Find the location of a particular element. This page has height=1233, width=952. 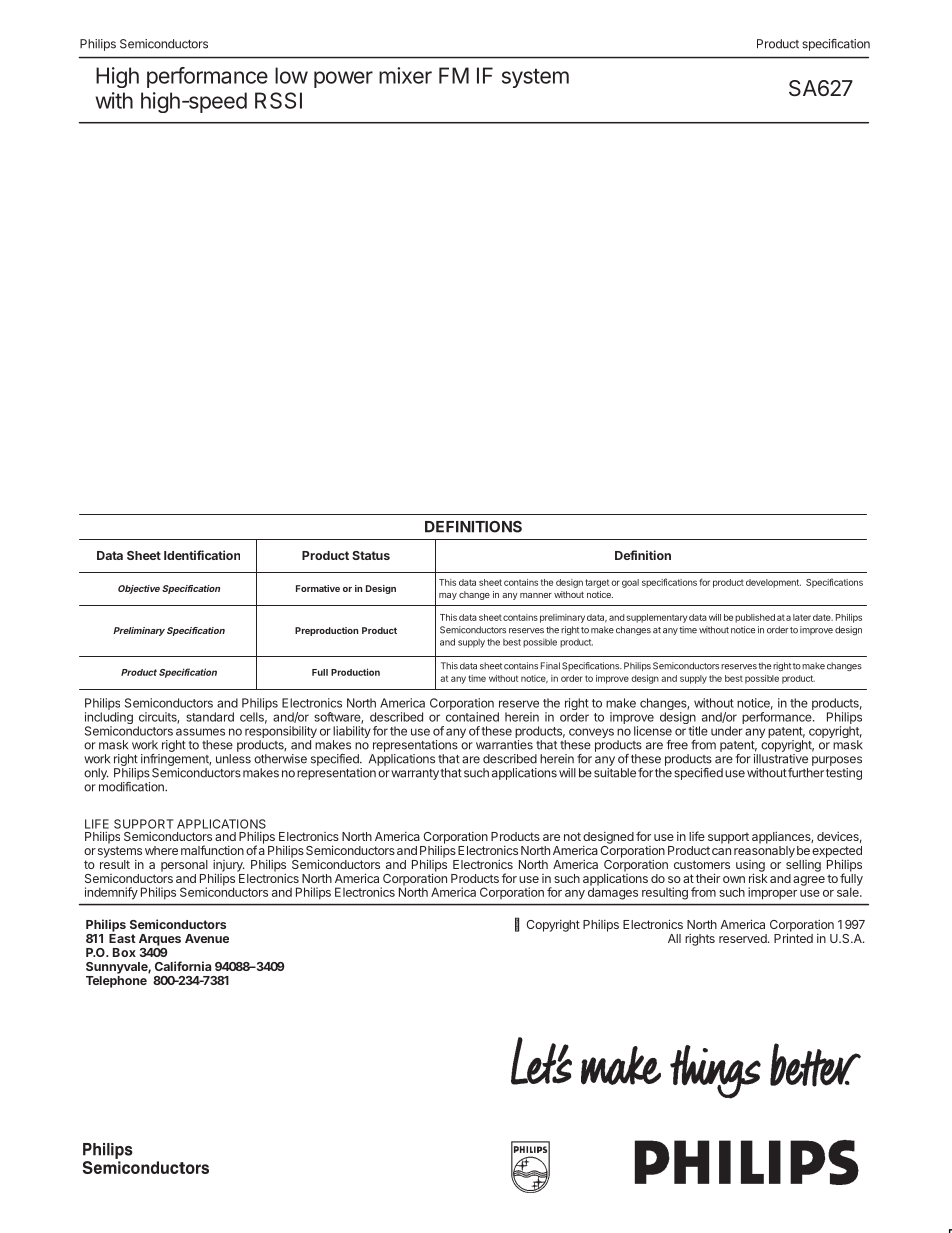

goal is located at coordinates (630, 583).
